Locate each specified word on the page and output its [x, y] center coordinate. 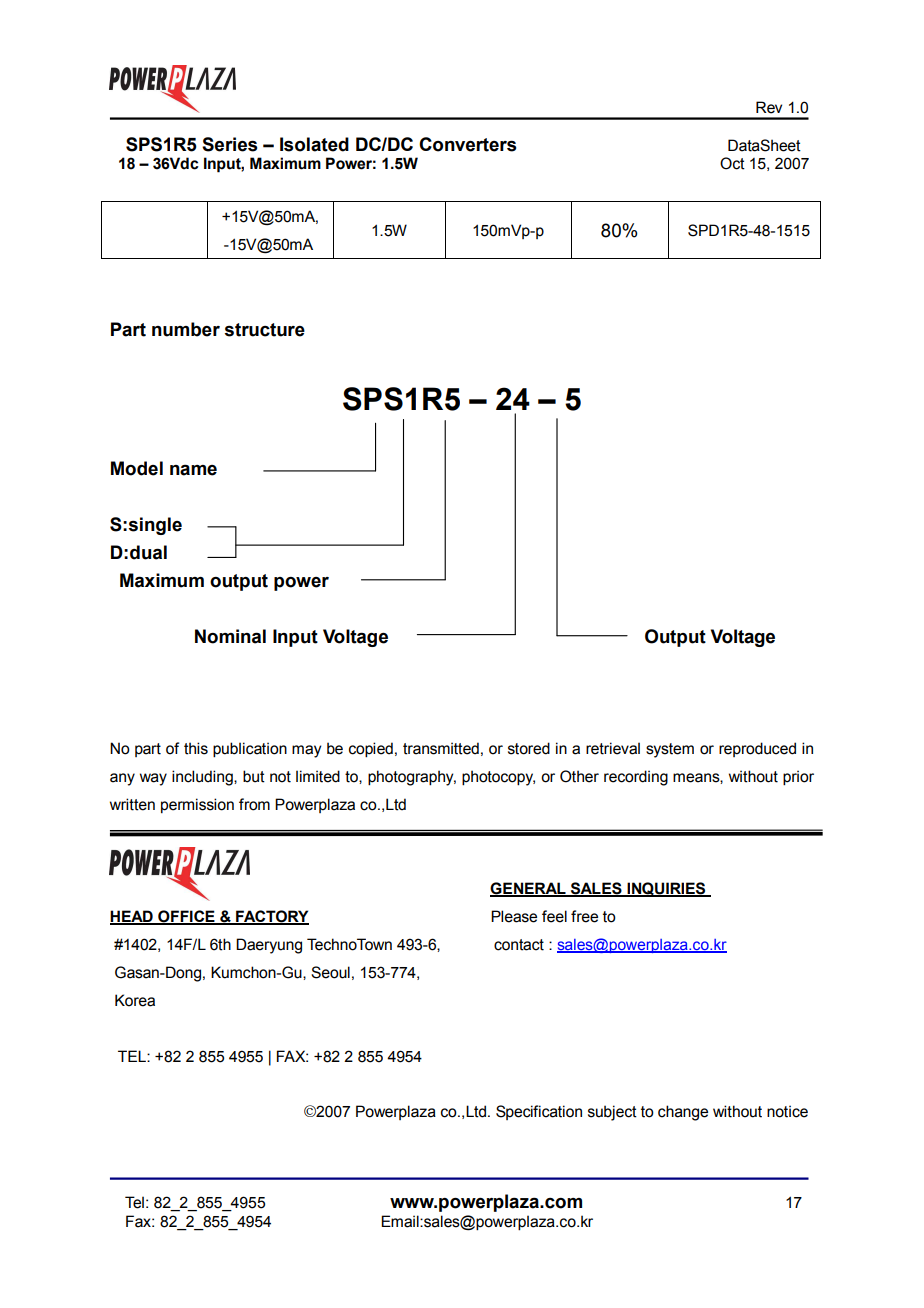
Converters [467, 144]
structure [265, 330]
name [193, 470]
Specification [539, 1112]
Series [229, 144]
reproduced [757, 749]
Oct [732, 163]
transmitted [441, 748]
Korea [135, 1000]
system [670, 750]
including [203, 778]
